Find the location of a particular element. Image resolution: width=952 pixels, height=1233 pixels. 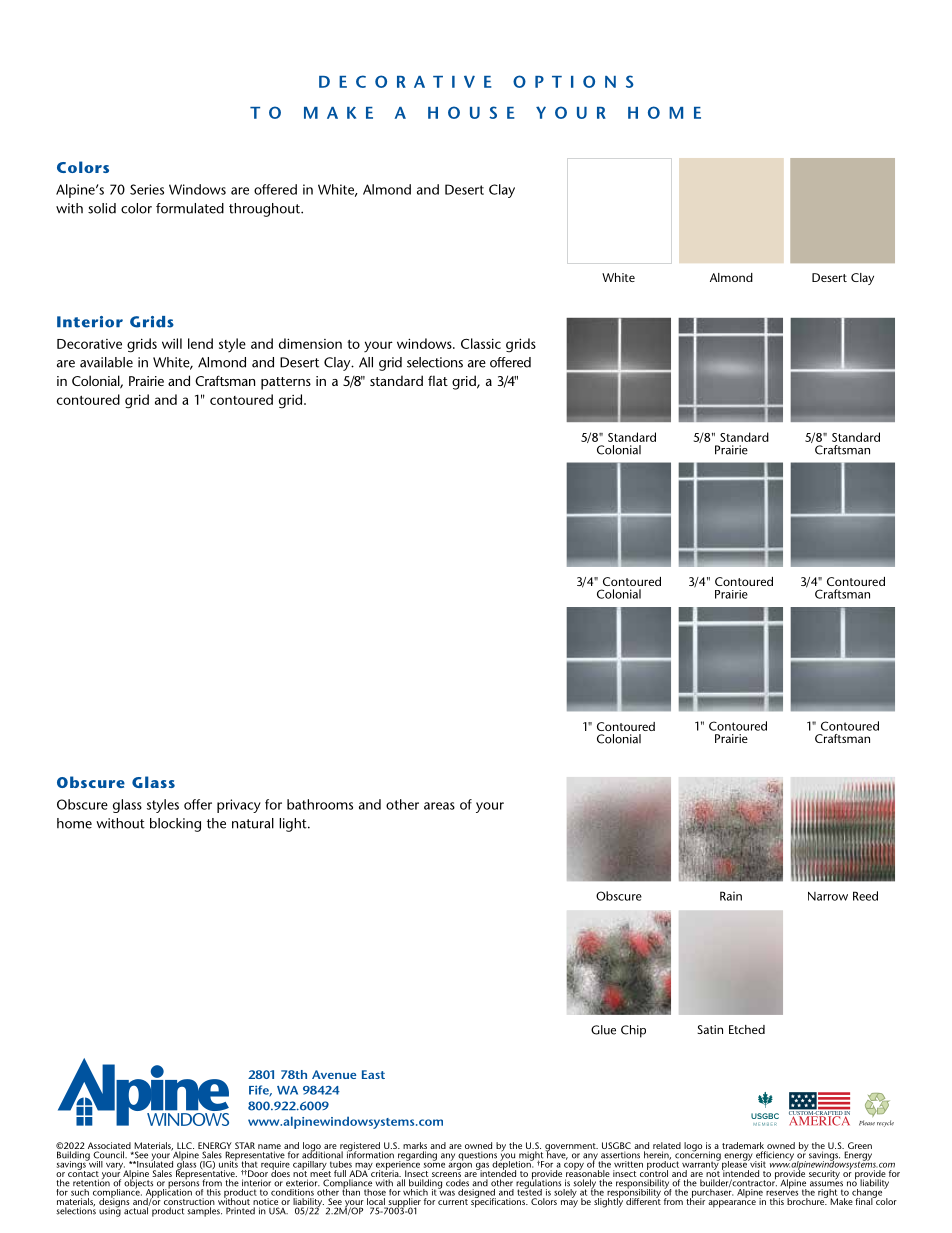

flat is located at coordinates (438, 380).
